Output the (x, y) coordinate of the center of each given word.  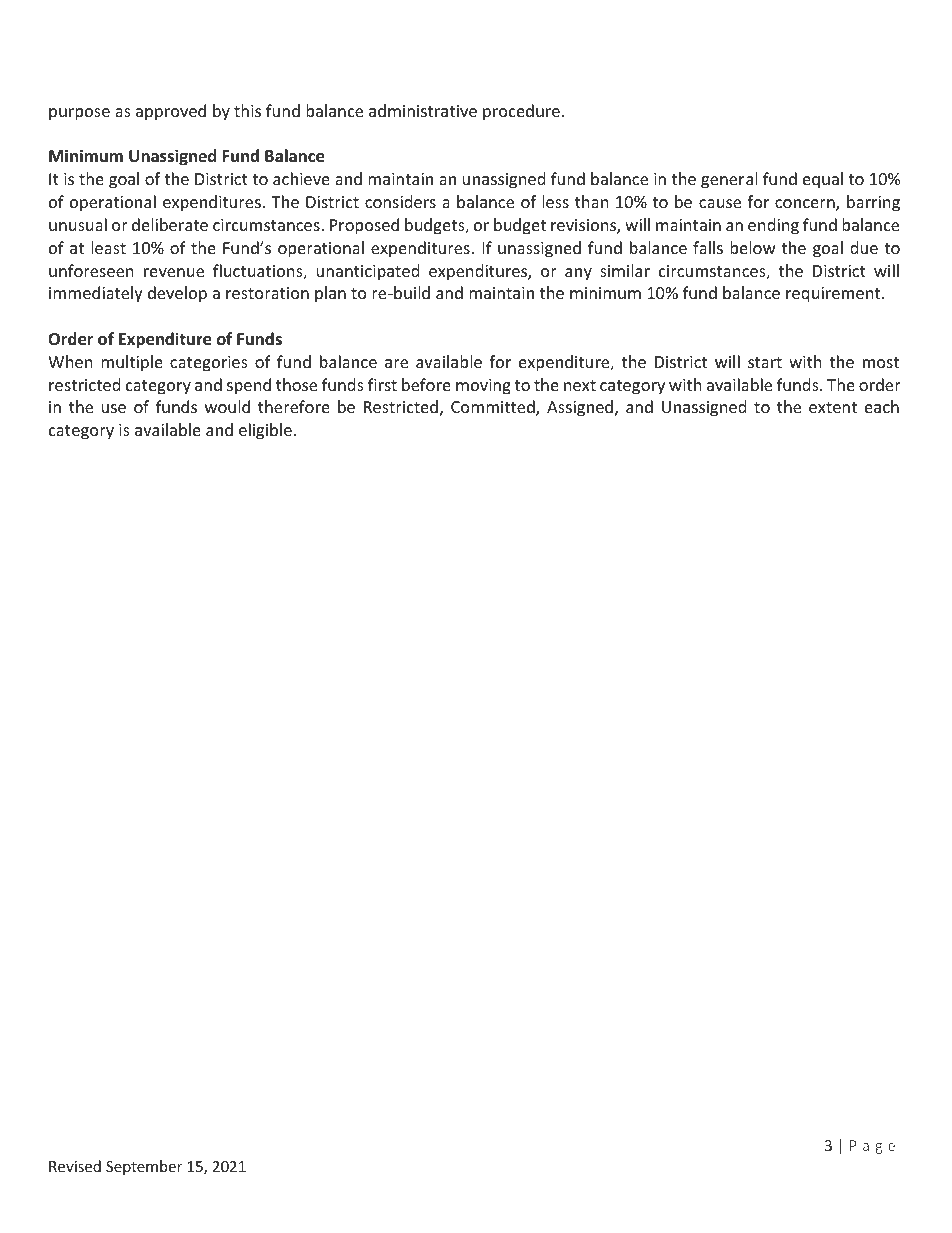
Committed (494, 408)
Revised (75, 1166)
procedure (521, 112)
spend (249, 386)
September (144, 1167)
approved (171, 112)
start (765, 362)
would (227, 406)
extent (833, 407)
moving (483, 387)
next (580, 385)
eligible (265, 431)
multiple (132, 363)
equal (823, 180)
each (882, 406)
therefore (294, 406)
